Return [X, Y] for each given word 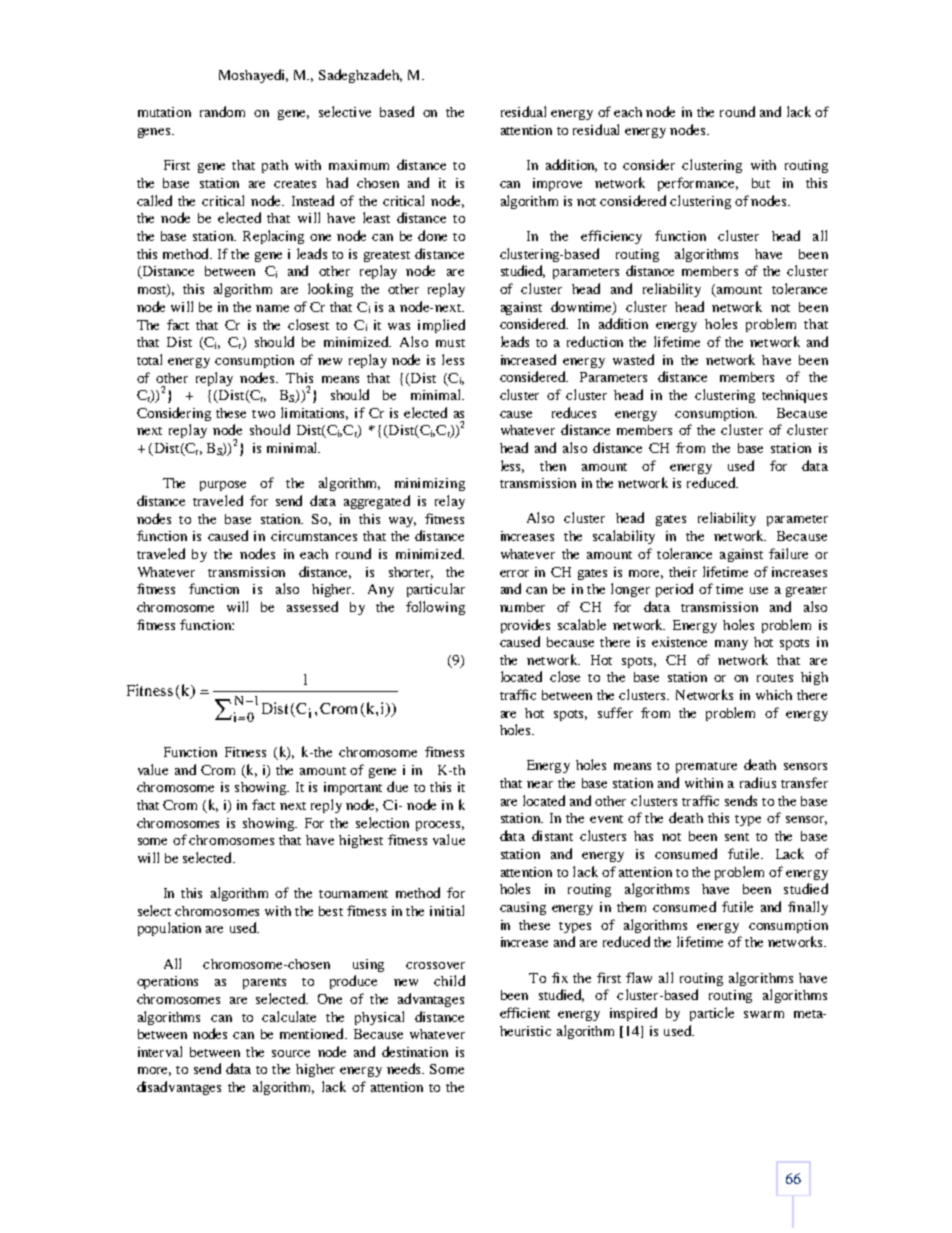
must [450, 343]
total [149, 359]
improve [557, 184]
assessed [312, 606]
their [683, 572]
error [514, 573]
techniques [794, 396]
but [761, 183]
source [291, 1053]
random [222, 111]
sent [737, 837]
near [540, 784]
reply [326, 806]
